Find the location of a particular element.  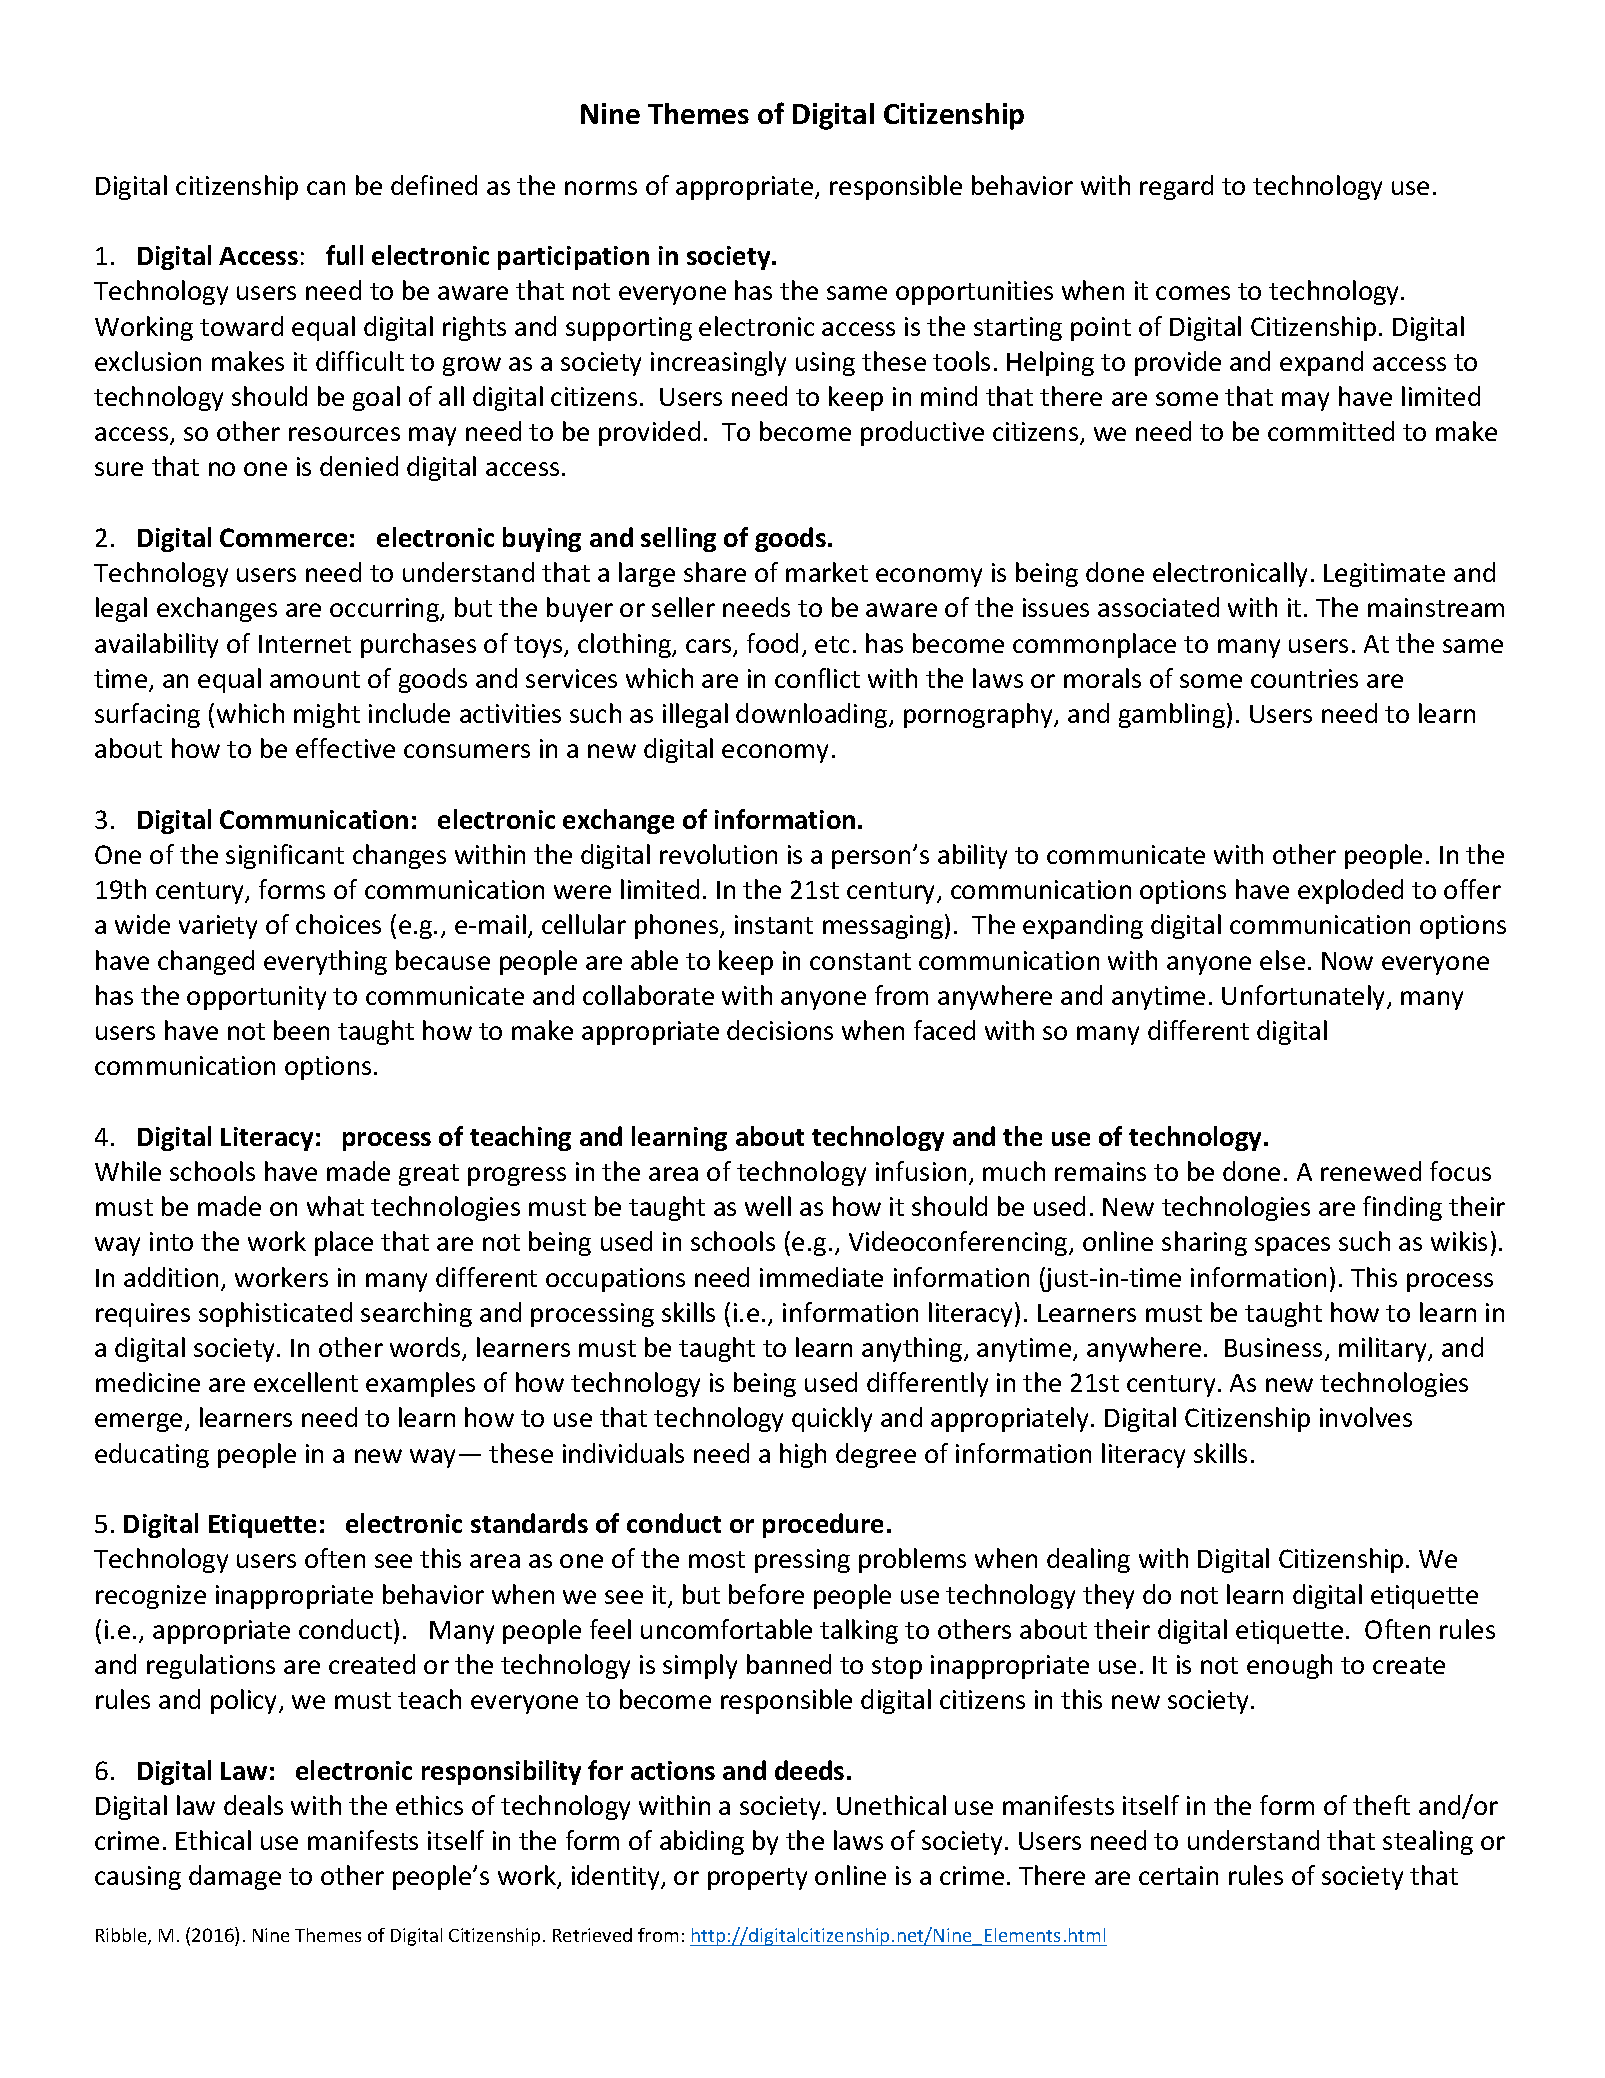

been is located at coordinates (301, 1030).
